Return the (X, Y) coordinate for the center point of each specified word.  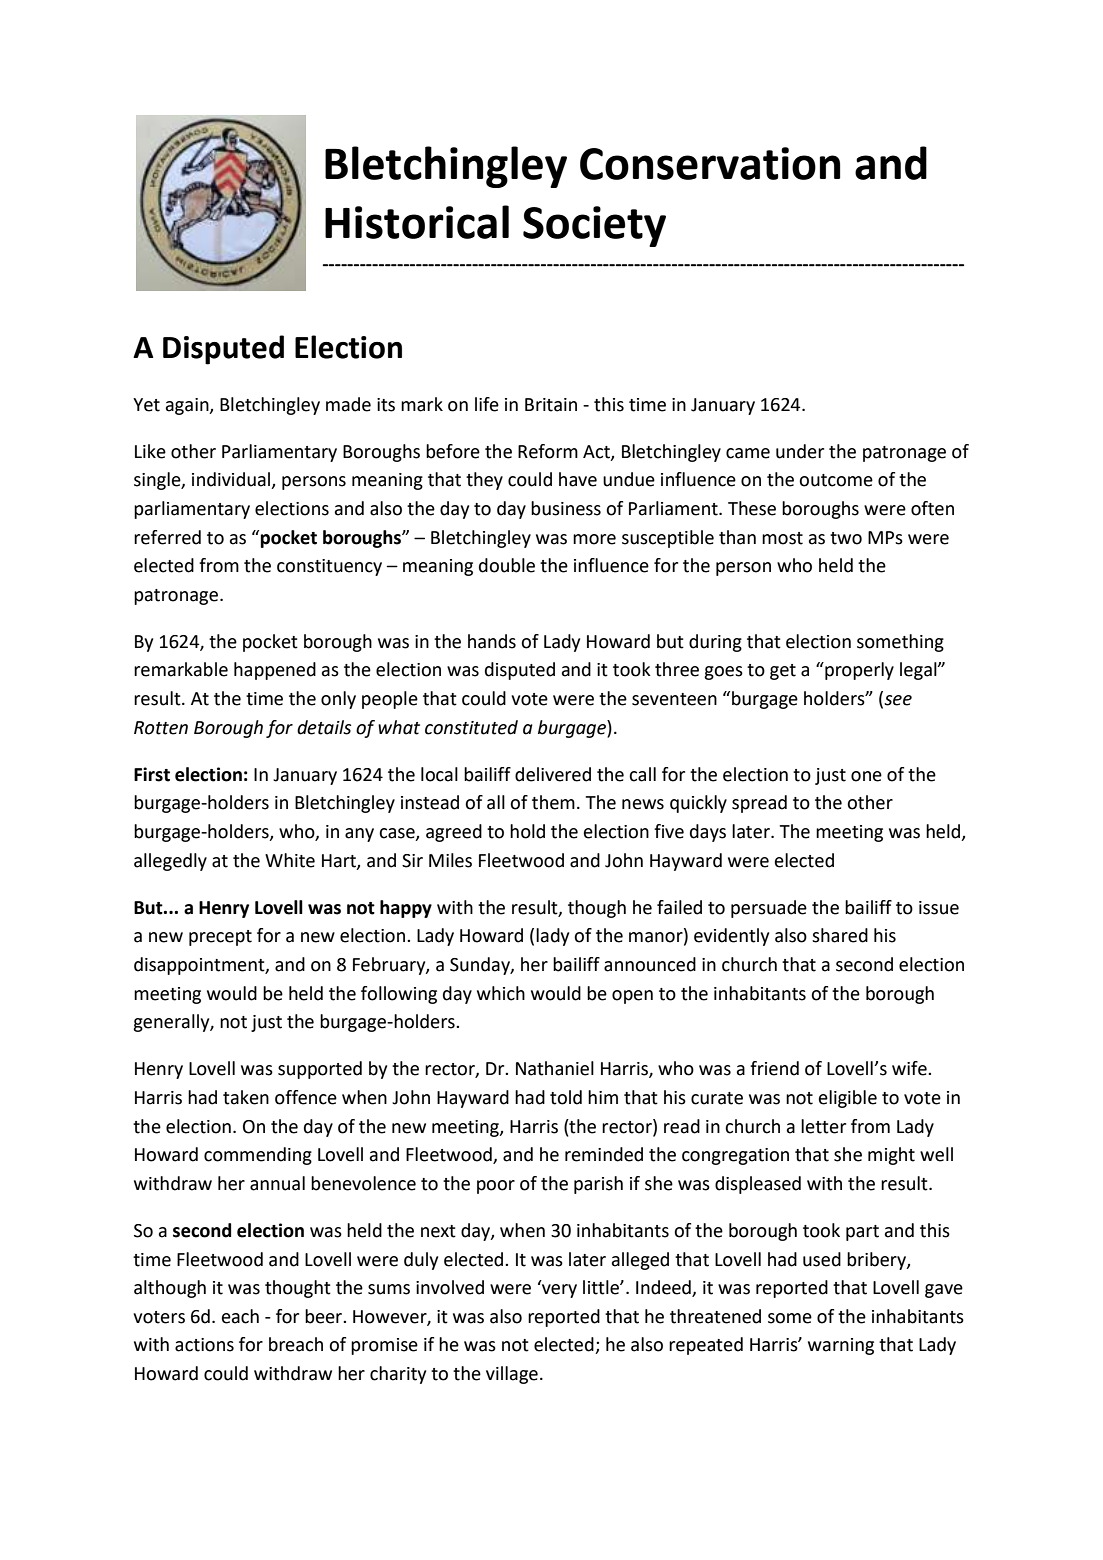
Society (594, 226)
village (512, 1375)
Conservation (710, 163)
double (507, 565)
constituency (329, 567)
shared (840, 935)
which (501, 993)
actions (204, 1345)
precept (220, 938)
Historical (417, 222)
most (782, 538)
